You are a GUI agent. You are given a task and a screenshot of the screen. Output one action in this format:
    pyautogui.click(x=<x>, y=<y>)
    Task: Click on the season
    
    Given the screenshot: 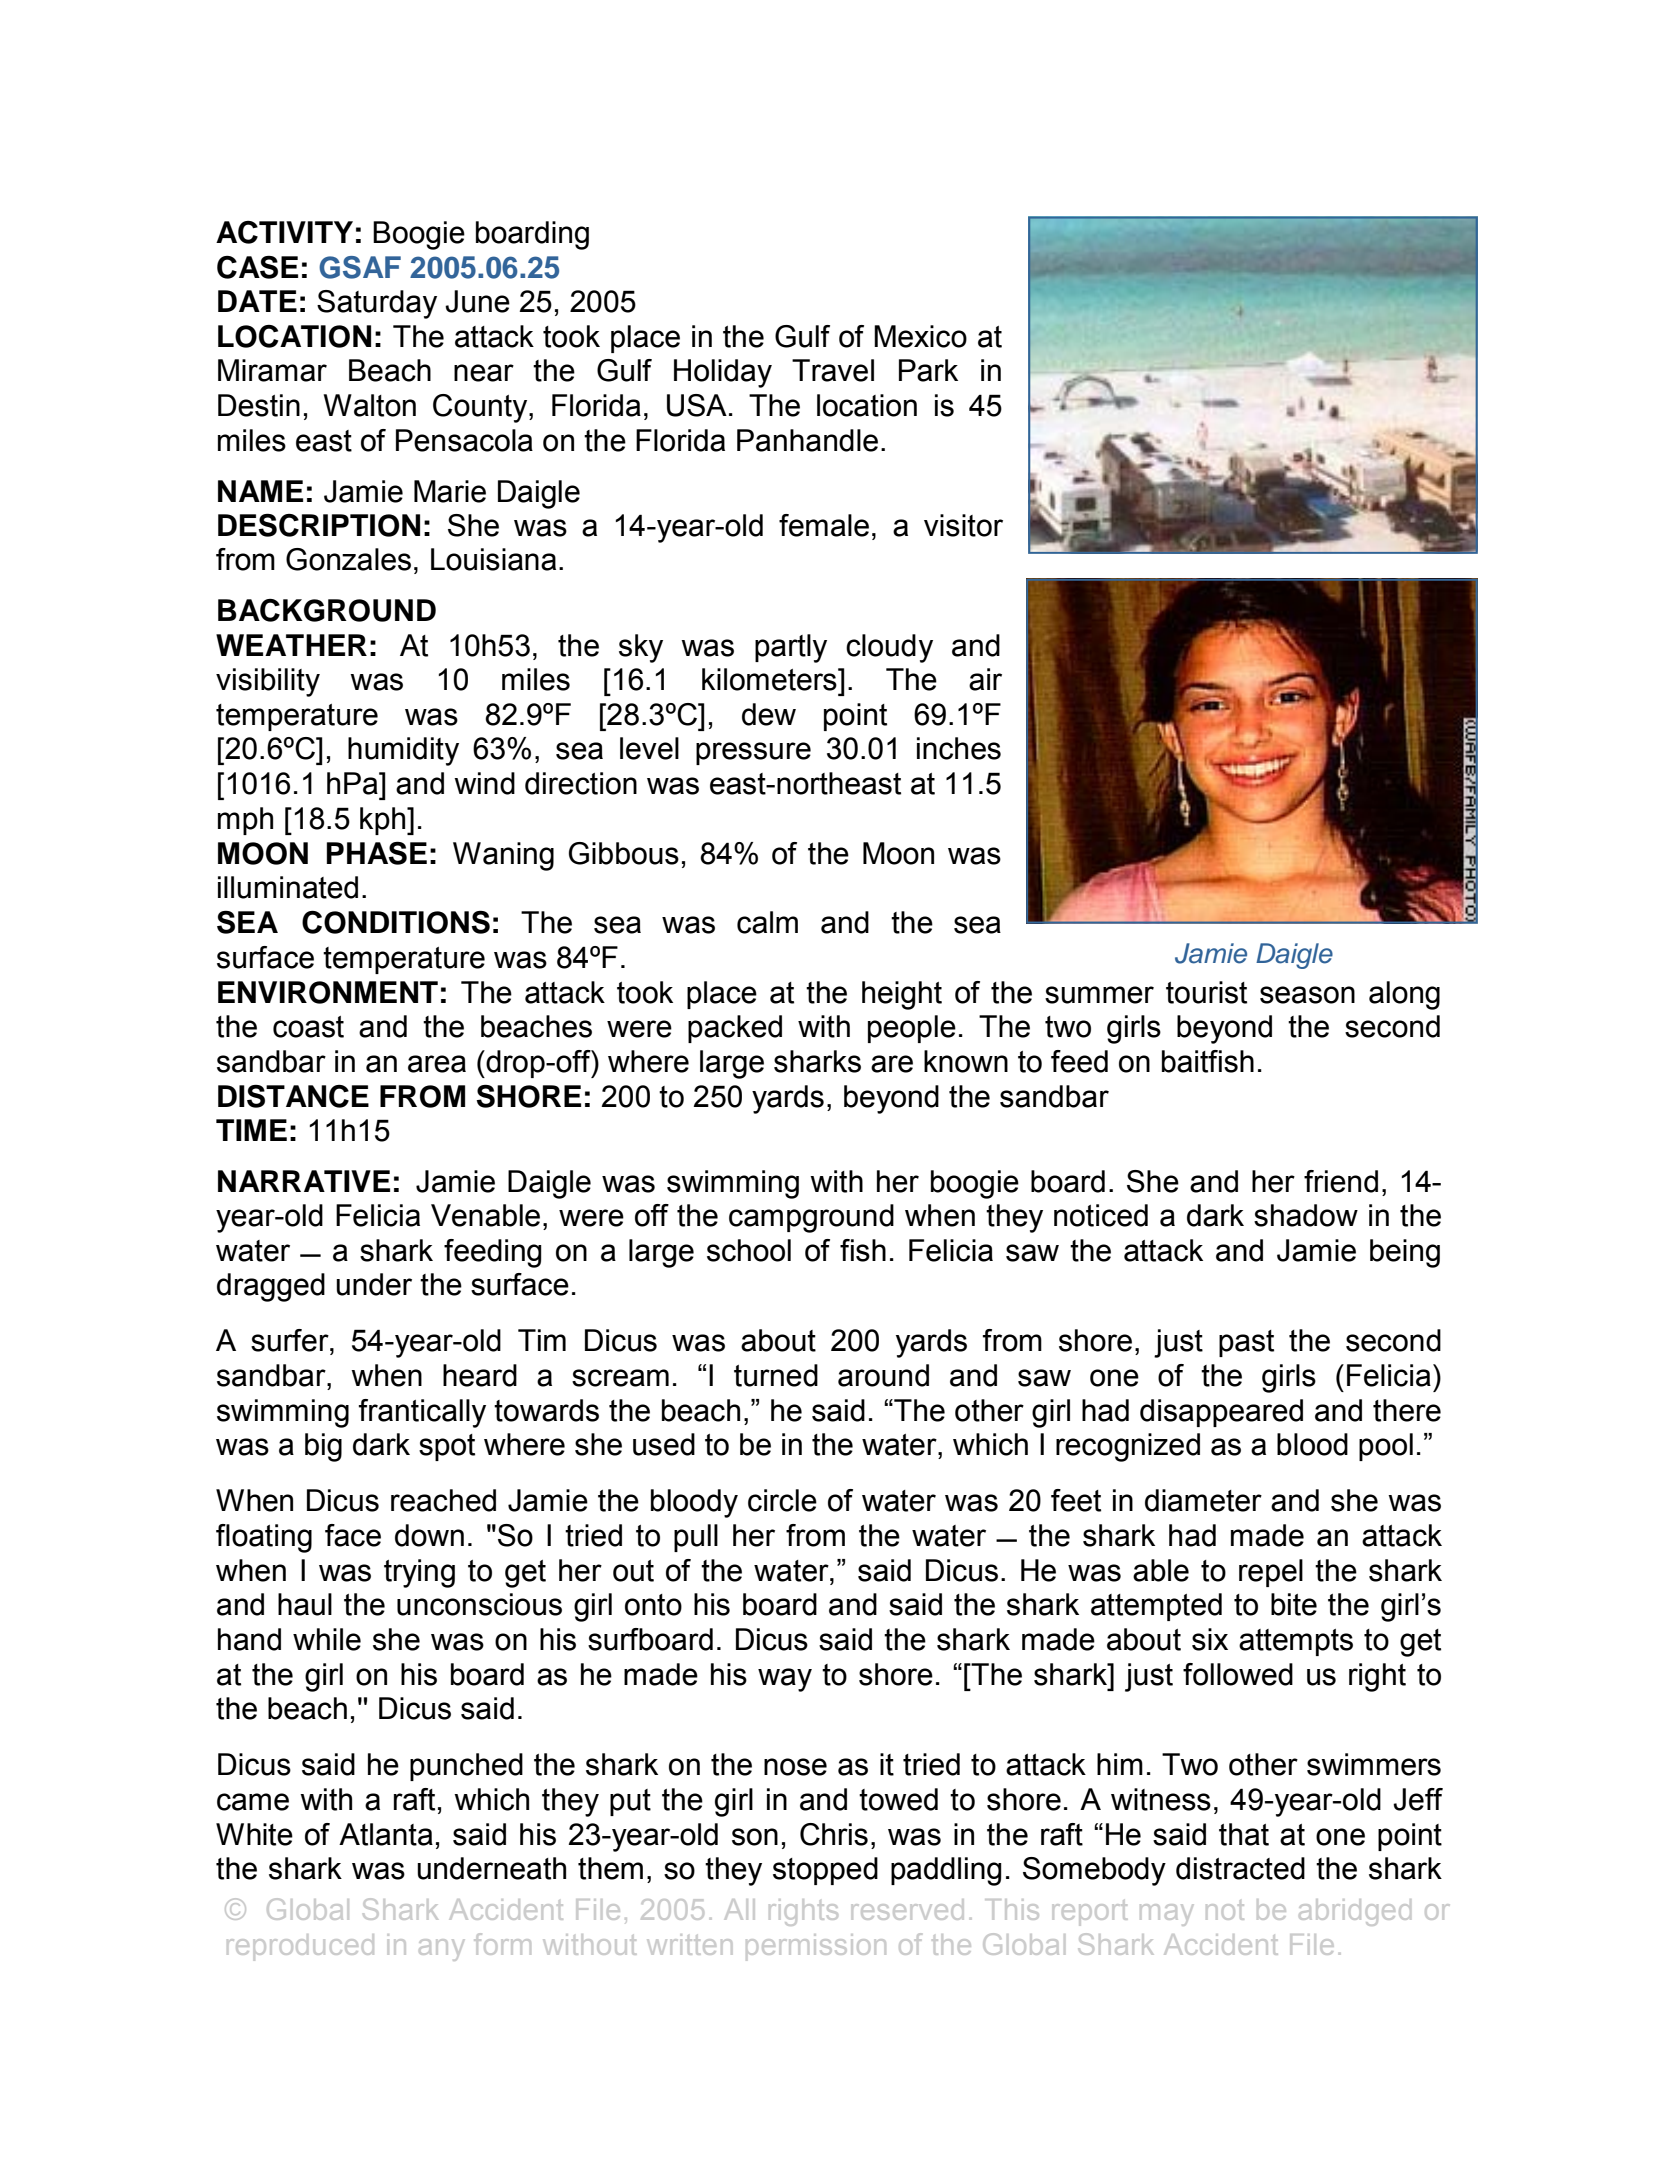 What is the action you would take?
    pyautogui.click(x=1307, y=995)
